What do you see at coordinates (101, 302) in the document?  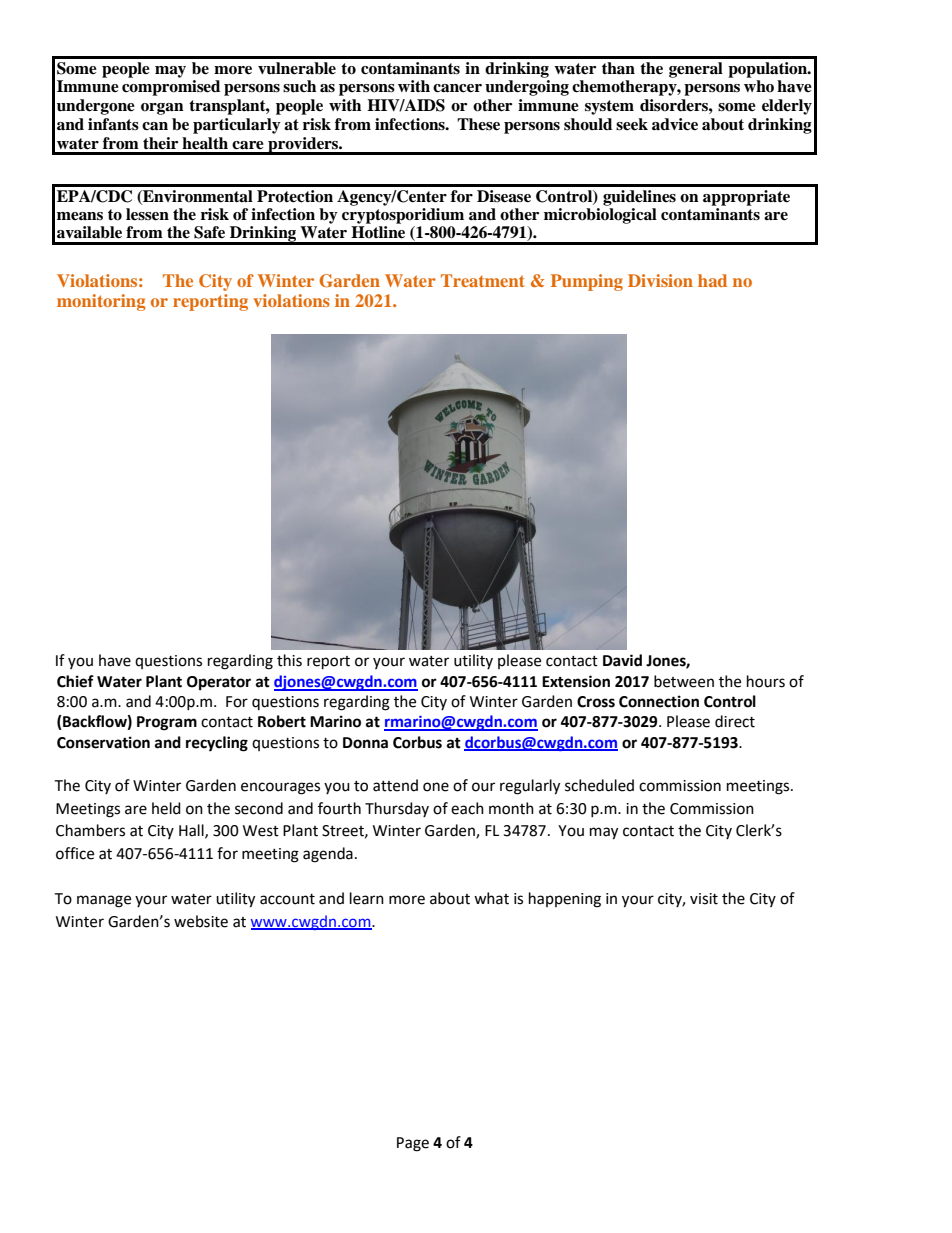 I see `monitoring` at bounding box center [101, 302].
